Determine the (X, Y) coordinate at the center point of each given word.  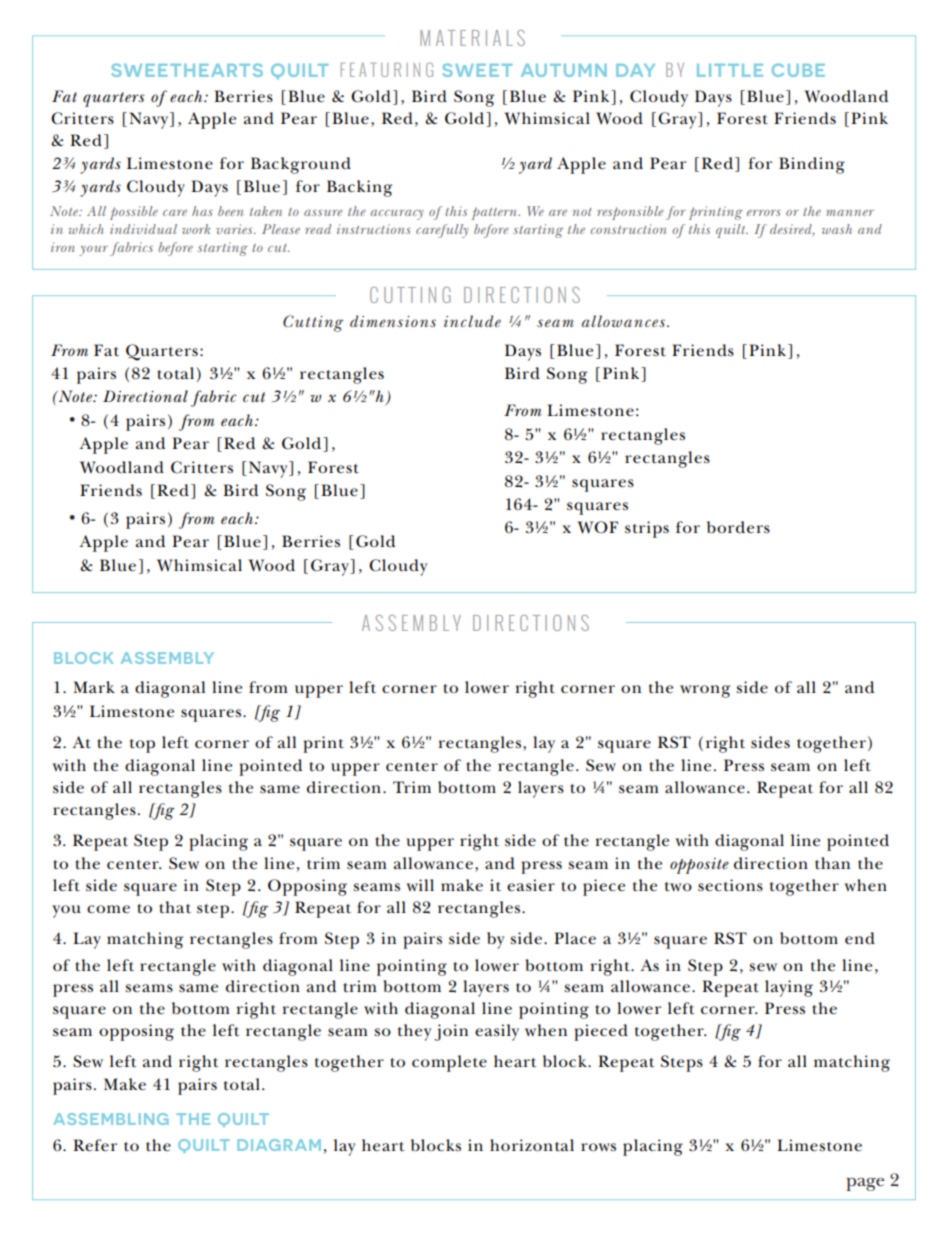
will (420, 885)
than (832, 863)
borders (738, 527)
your (93, 251)
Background (301, 165)
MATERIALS (472, 38)
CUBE (798, 70)
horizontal (532, 1145)
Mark (94, 687)
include (472, 321)
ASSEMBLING (111, 1119)
